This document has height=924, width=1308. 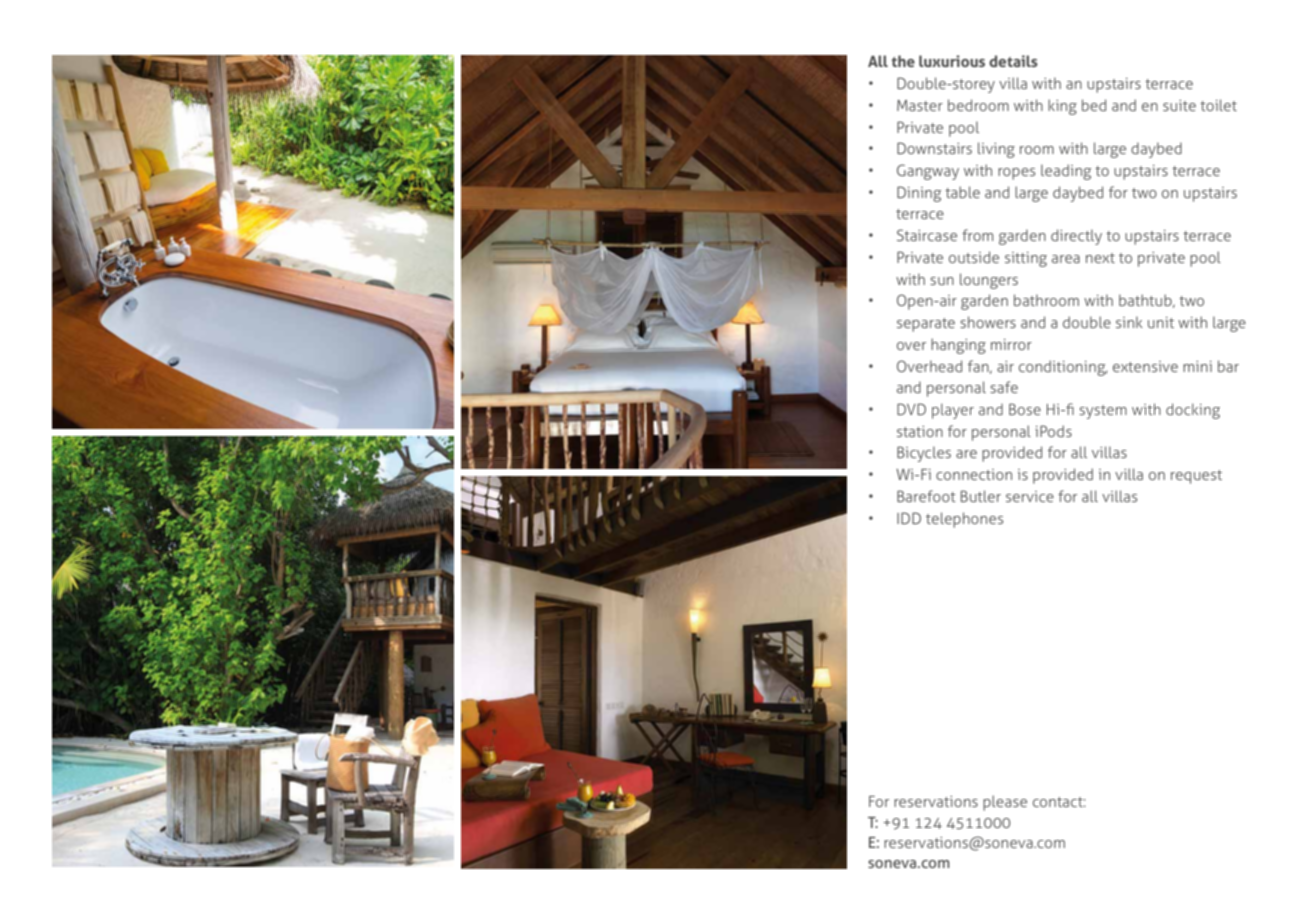 What do you see at coordinates (1005, 803) in the document?
I see `please` at bounding box center [1005, 803].
